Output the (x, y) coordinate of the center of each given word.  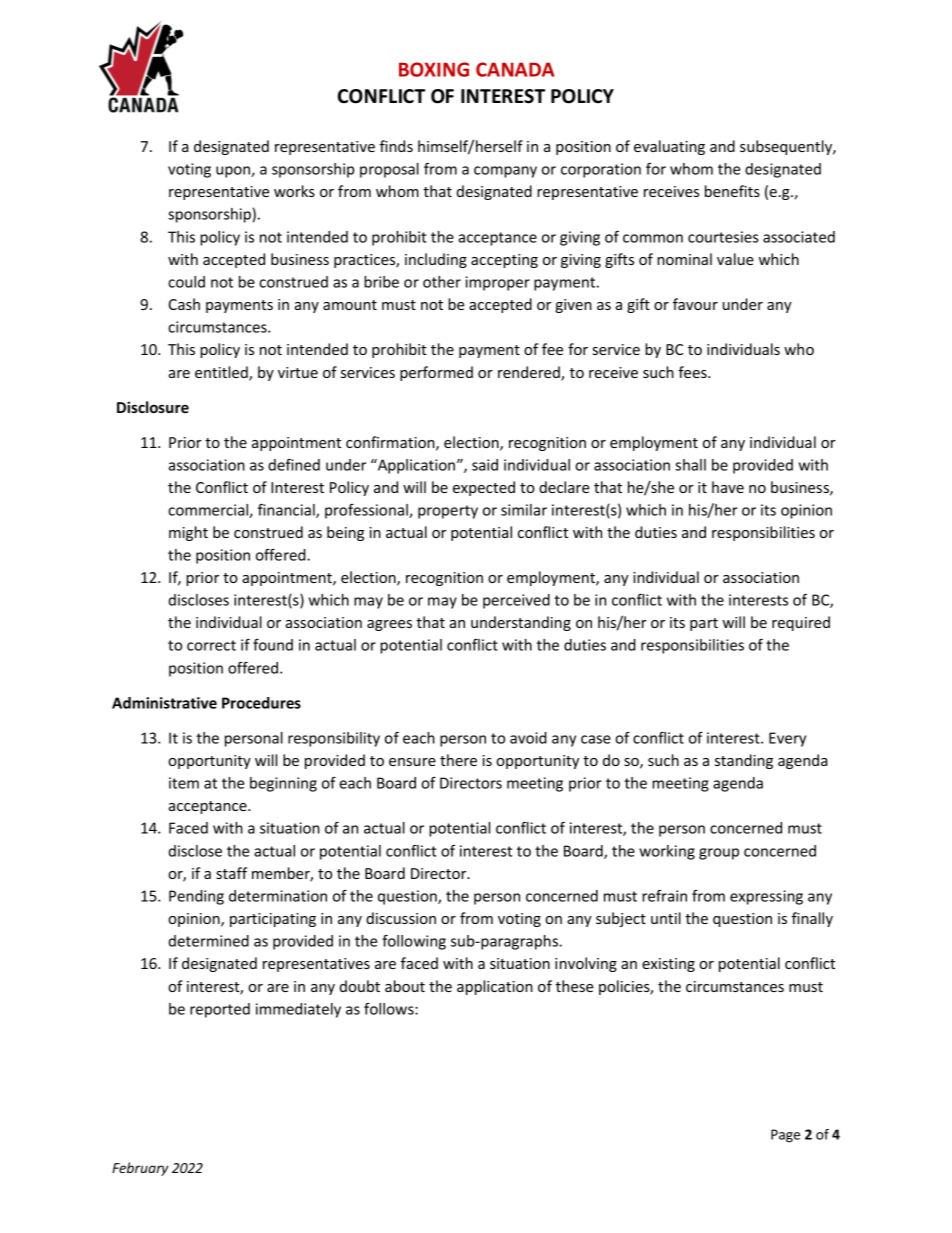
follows (390, 1009)
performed (436, 373)
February (140, 1169)
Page (785, 1136)
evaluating (669, 147)
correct (211, 645)
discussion (401, 918)
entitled (222, 373)
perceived (516, 601)
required (801, 623)
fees (693, 372)
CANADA (515, 69)
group (719, 854)
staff (231, 873)
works (294, 191)
